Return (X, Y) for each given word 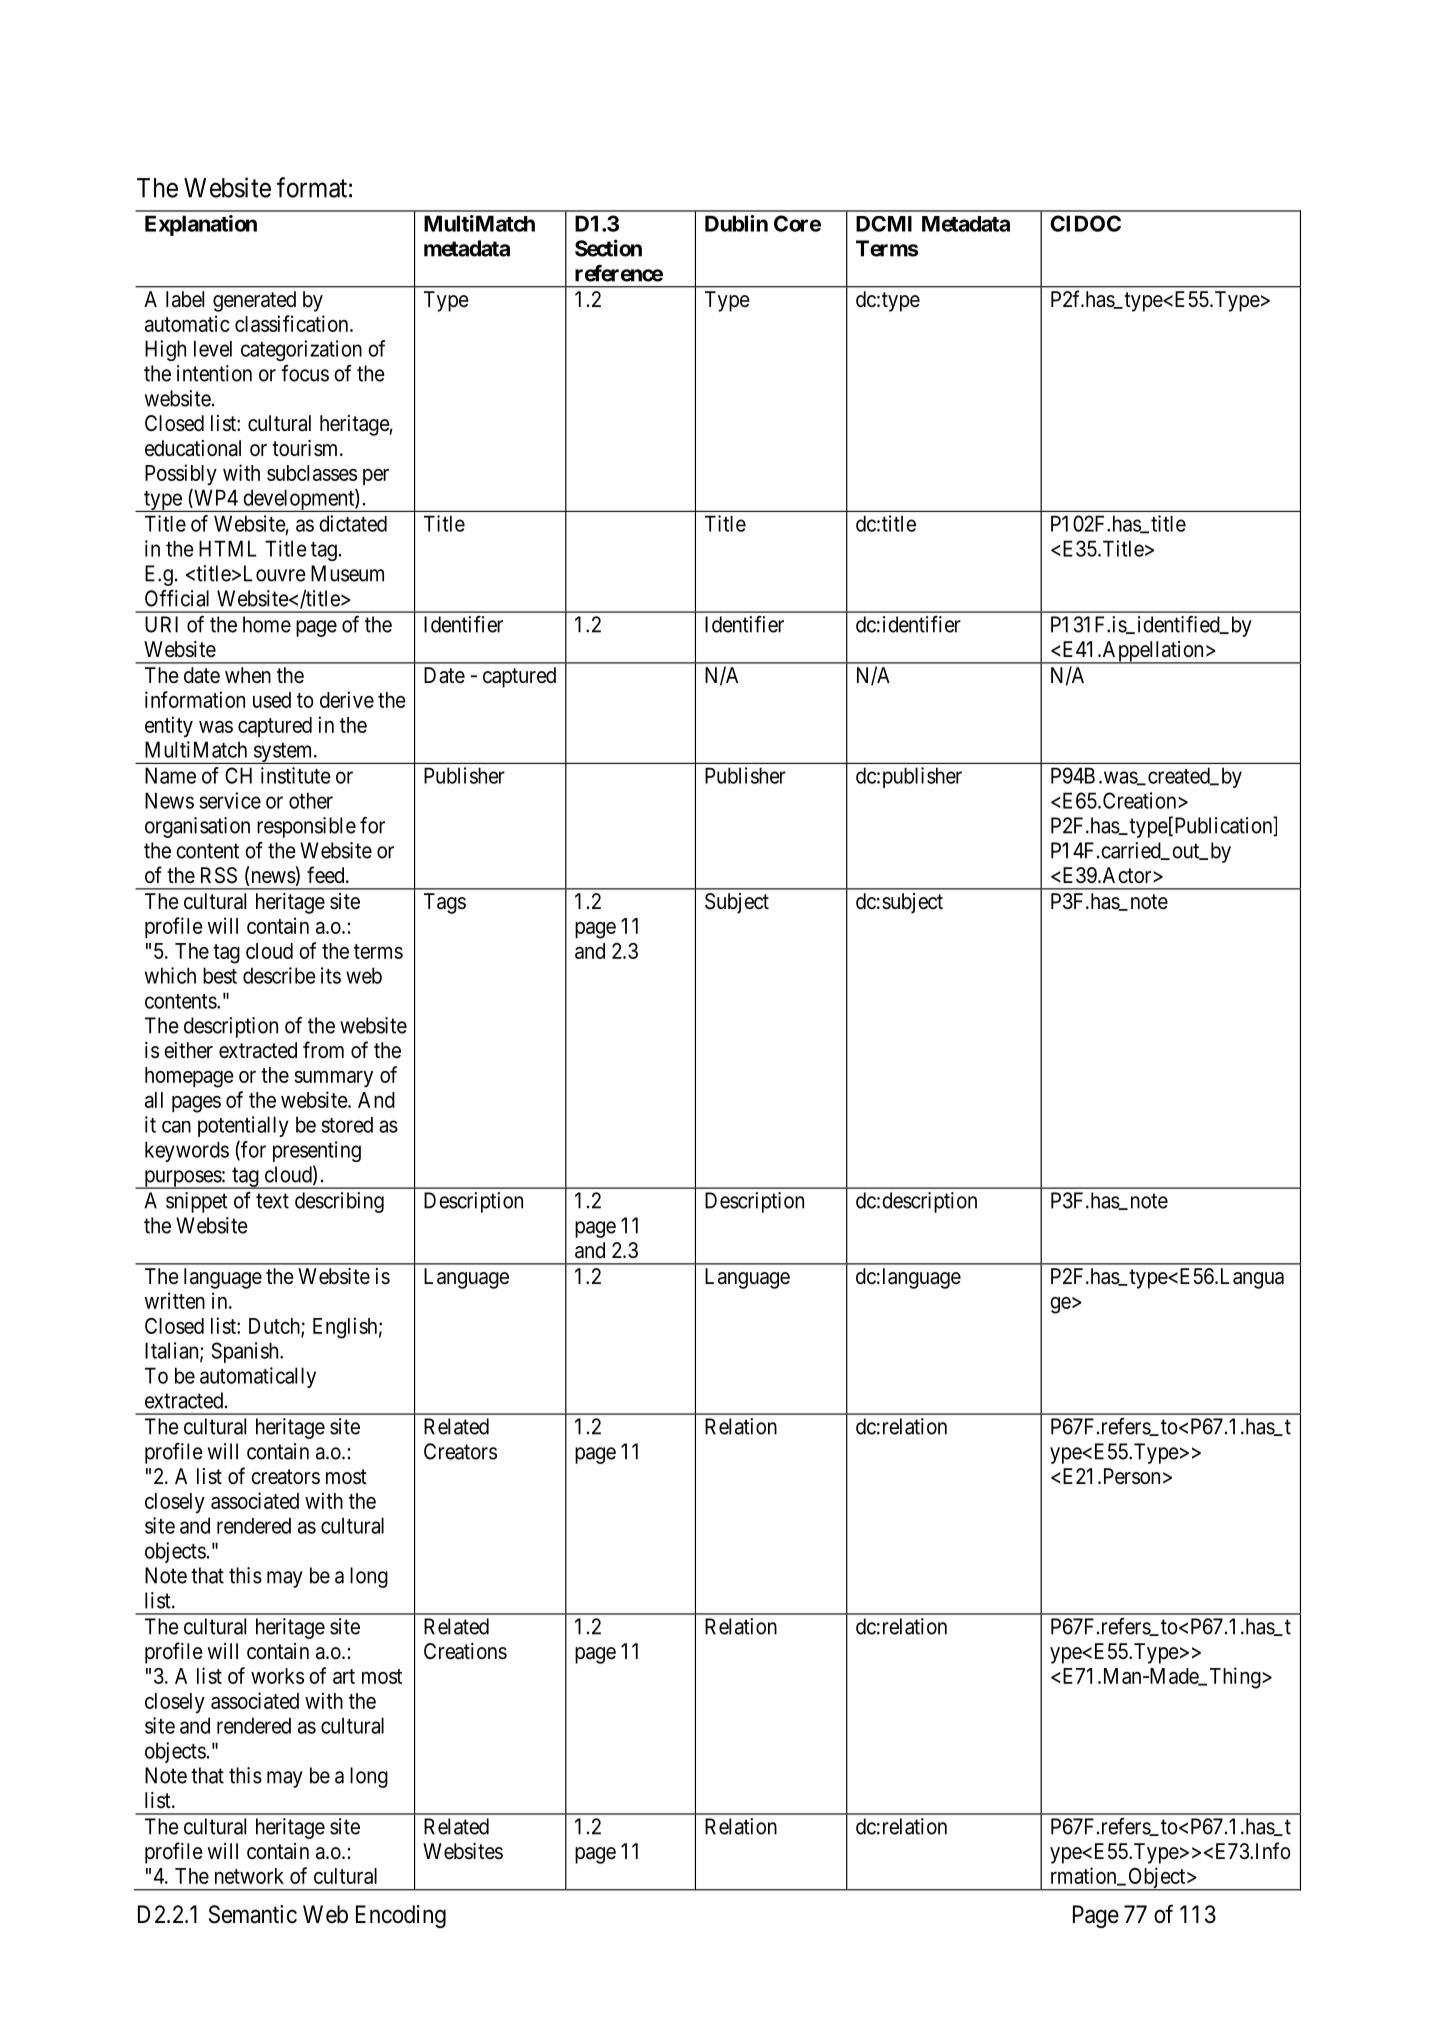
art (344, 1676)
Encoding (401, 1916)
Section (608, 248)
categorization (301, 350)
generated (254, 301)
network (249, 1876)
